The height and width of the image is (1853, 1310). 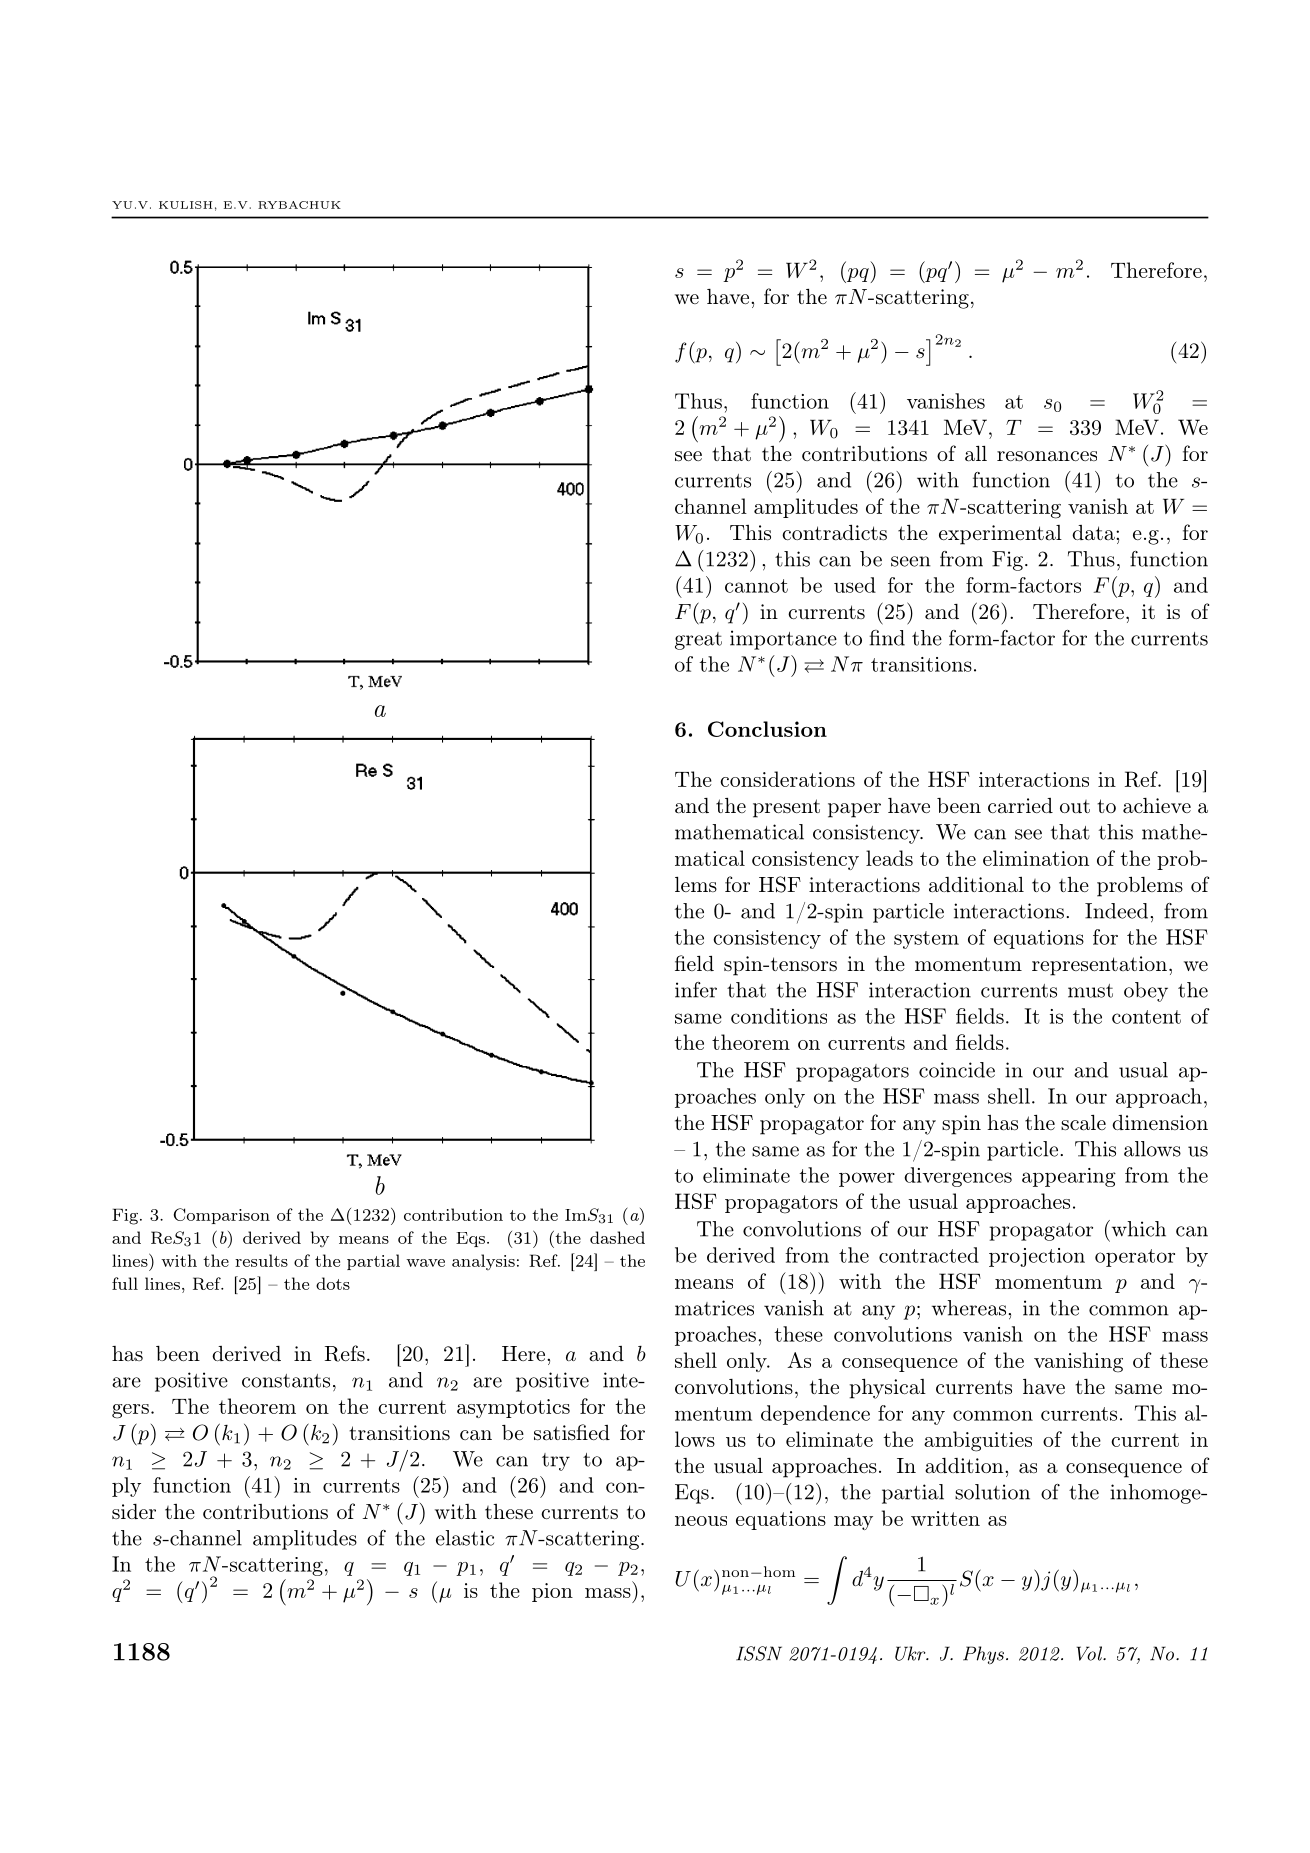 I want to click on great, so click(x=698, y=641).
